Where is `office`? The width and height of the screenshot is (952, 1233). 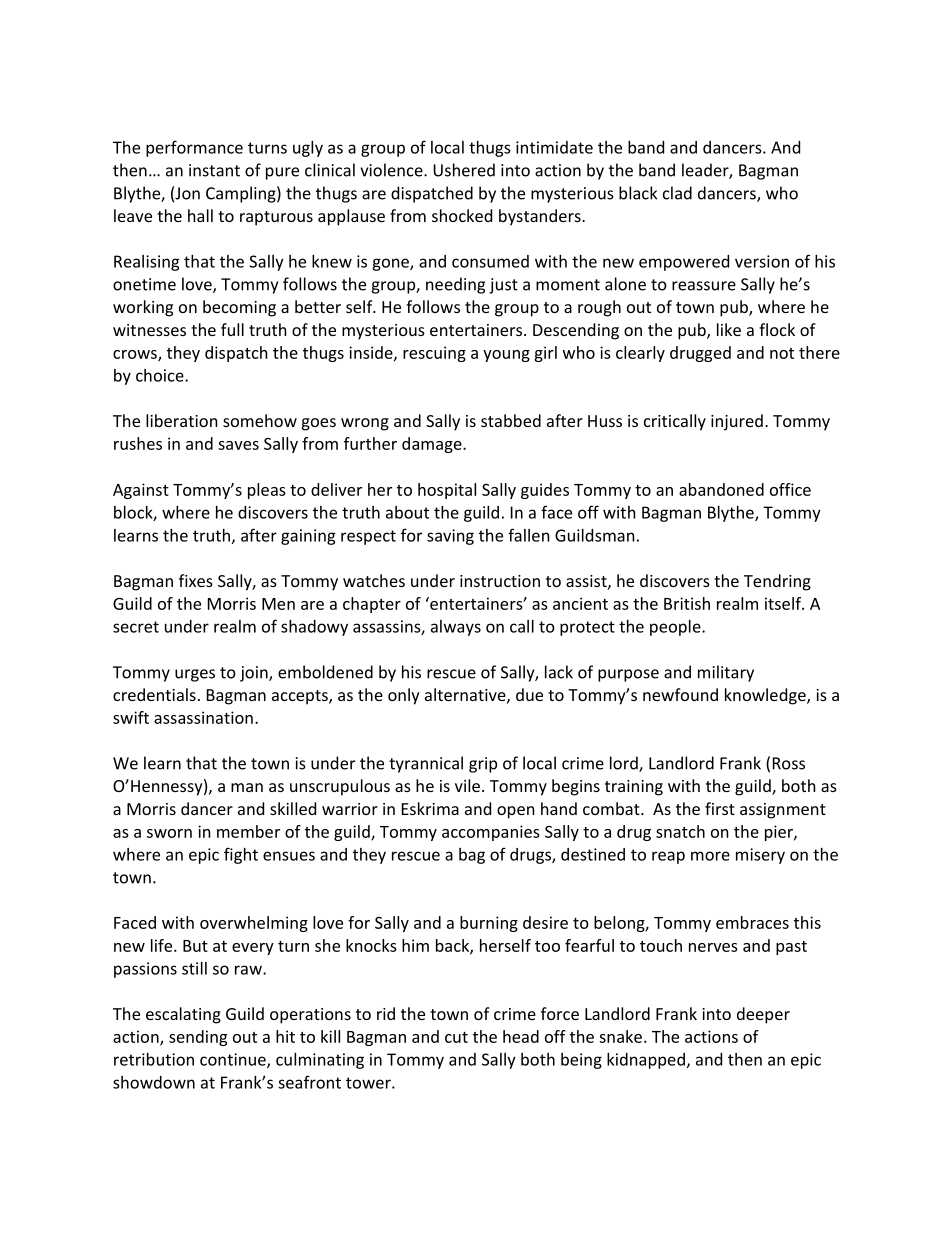 office is located at coordinates (790, 489).
